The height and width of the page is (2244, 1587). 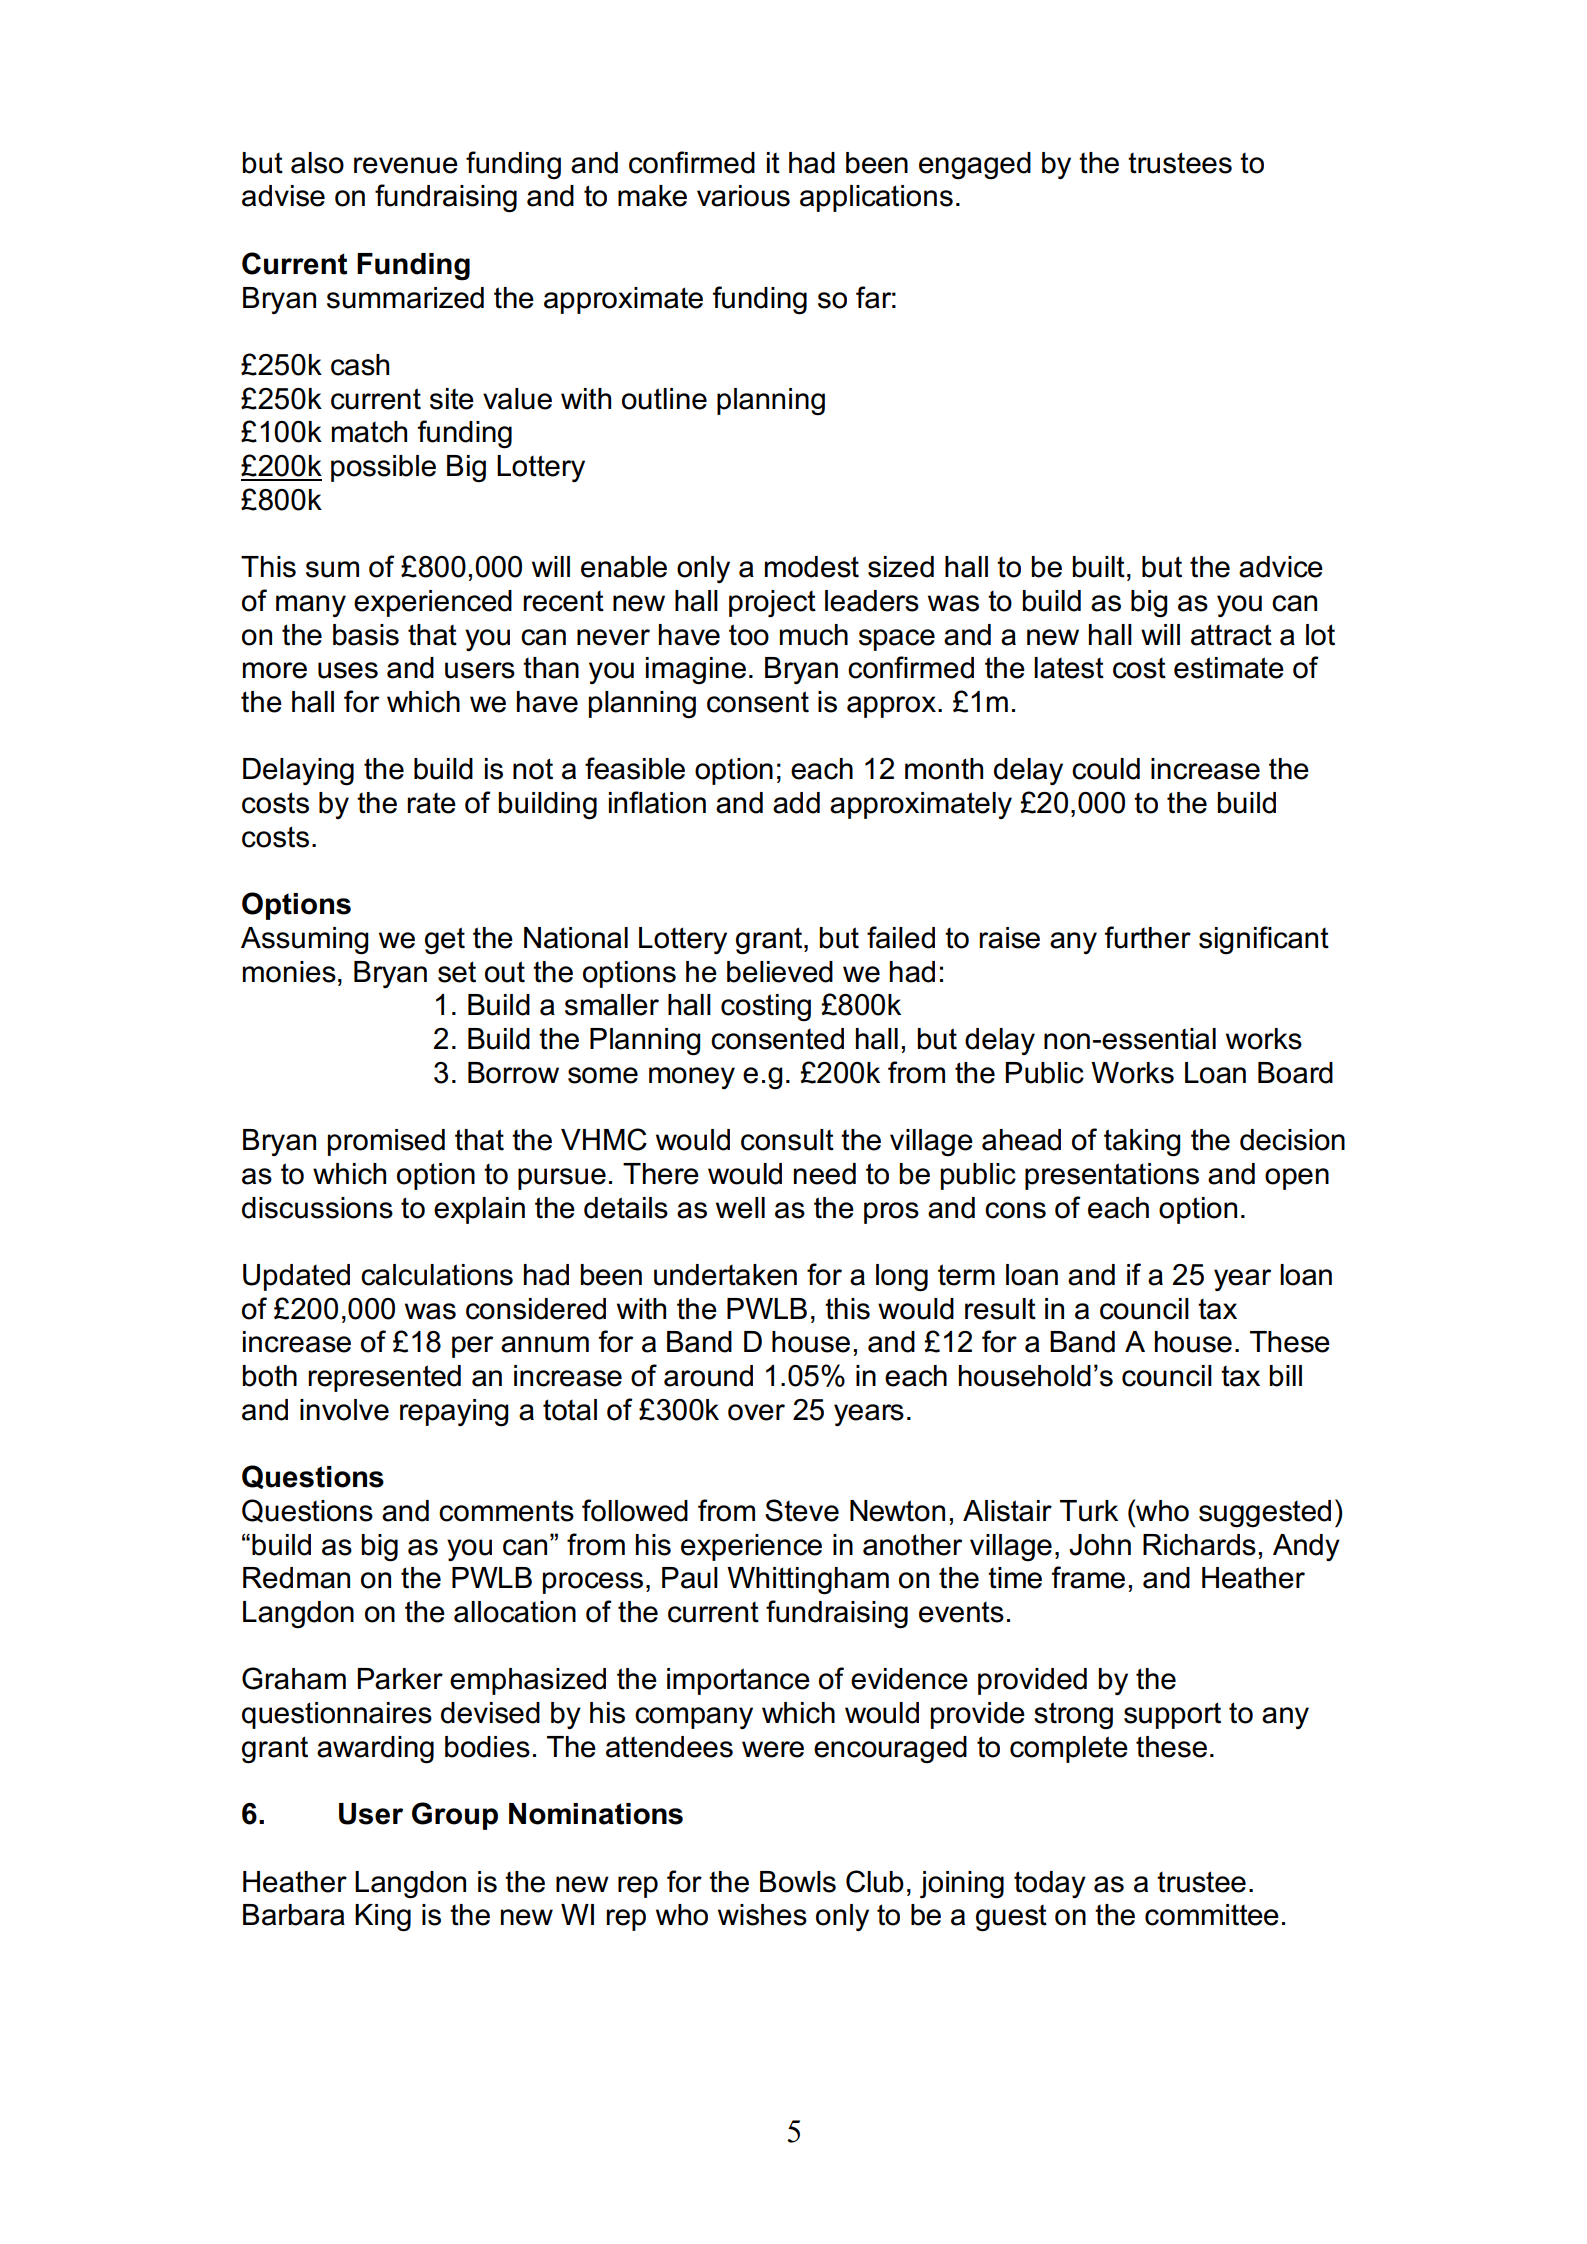 I want to click on engaged, so click(x=975, y=166).
